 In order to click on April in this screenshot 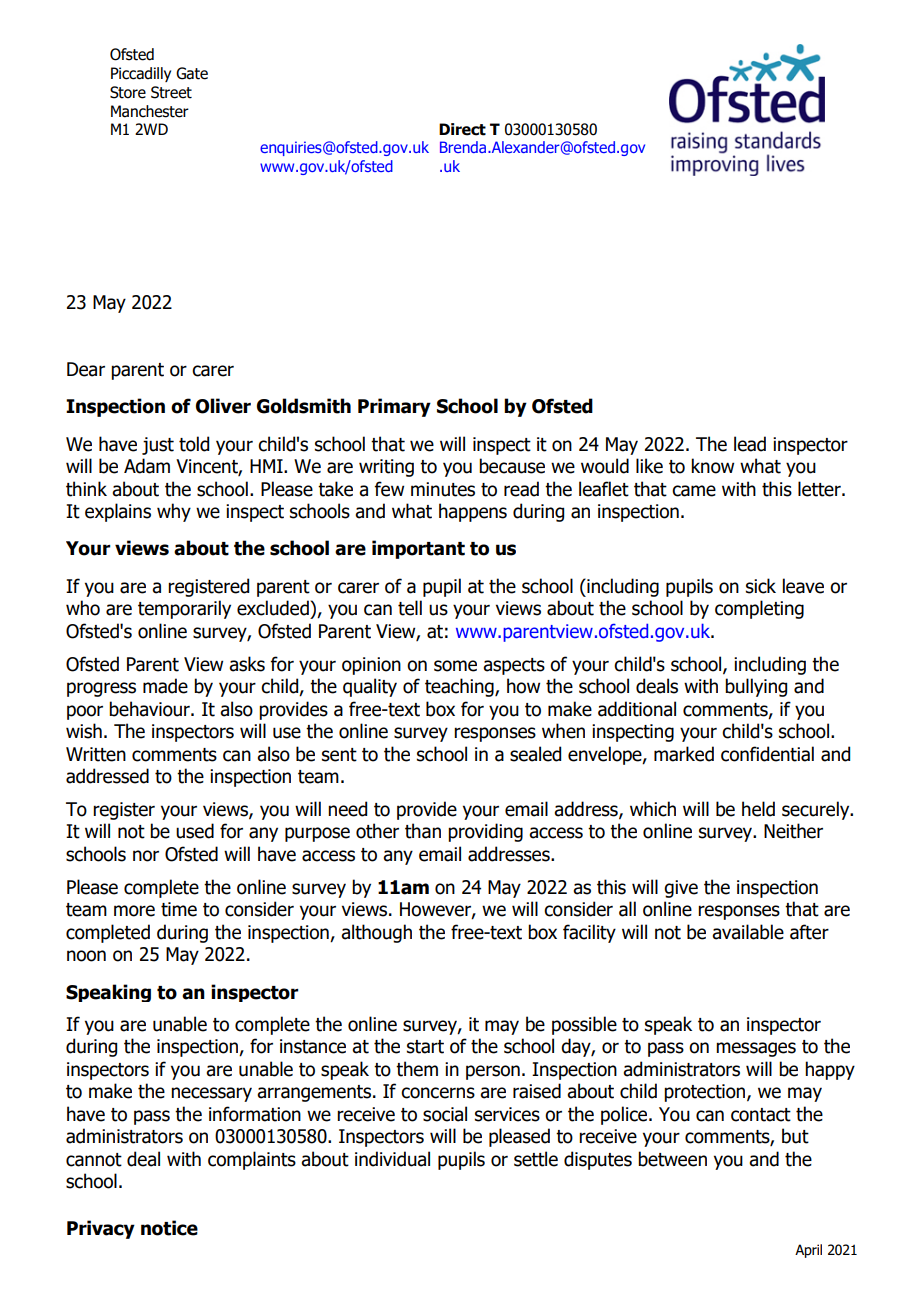, I will do `click(808, 1251)`.
